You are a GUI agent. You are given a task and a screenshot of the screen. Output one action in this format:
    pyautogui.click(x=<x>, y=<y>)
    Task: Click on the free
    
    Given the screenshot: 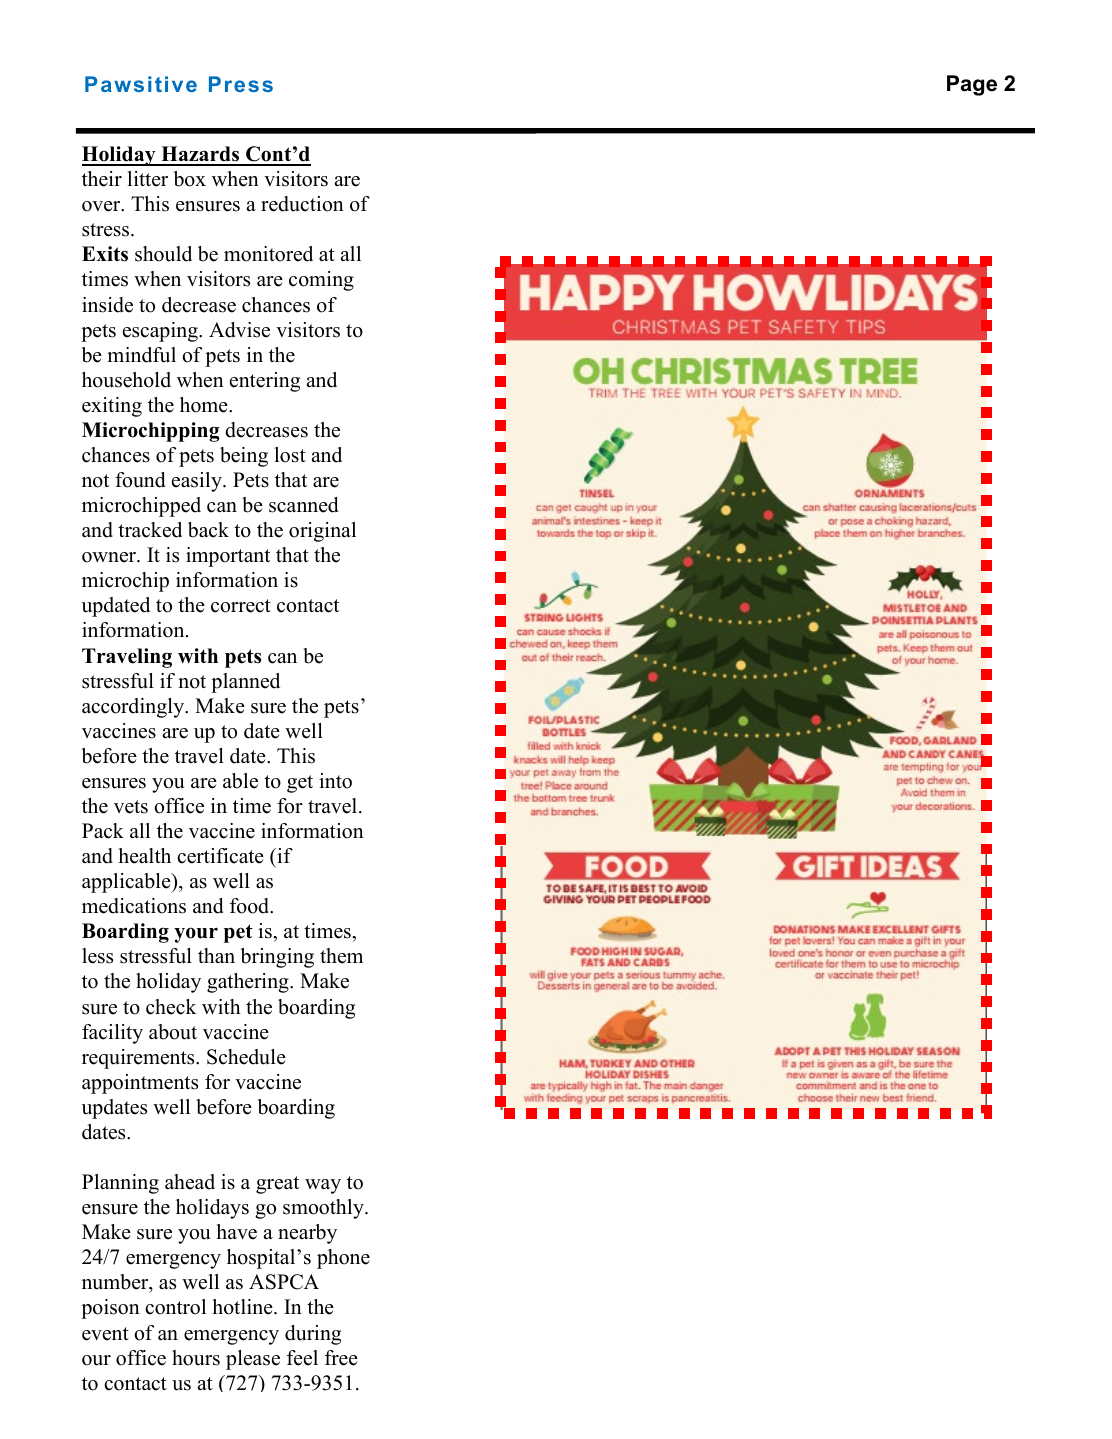 What is the action you would take?
    pyautogui.click(x=341, y=1358)
